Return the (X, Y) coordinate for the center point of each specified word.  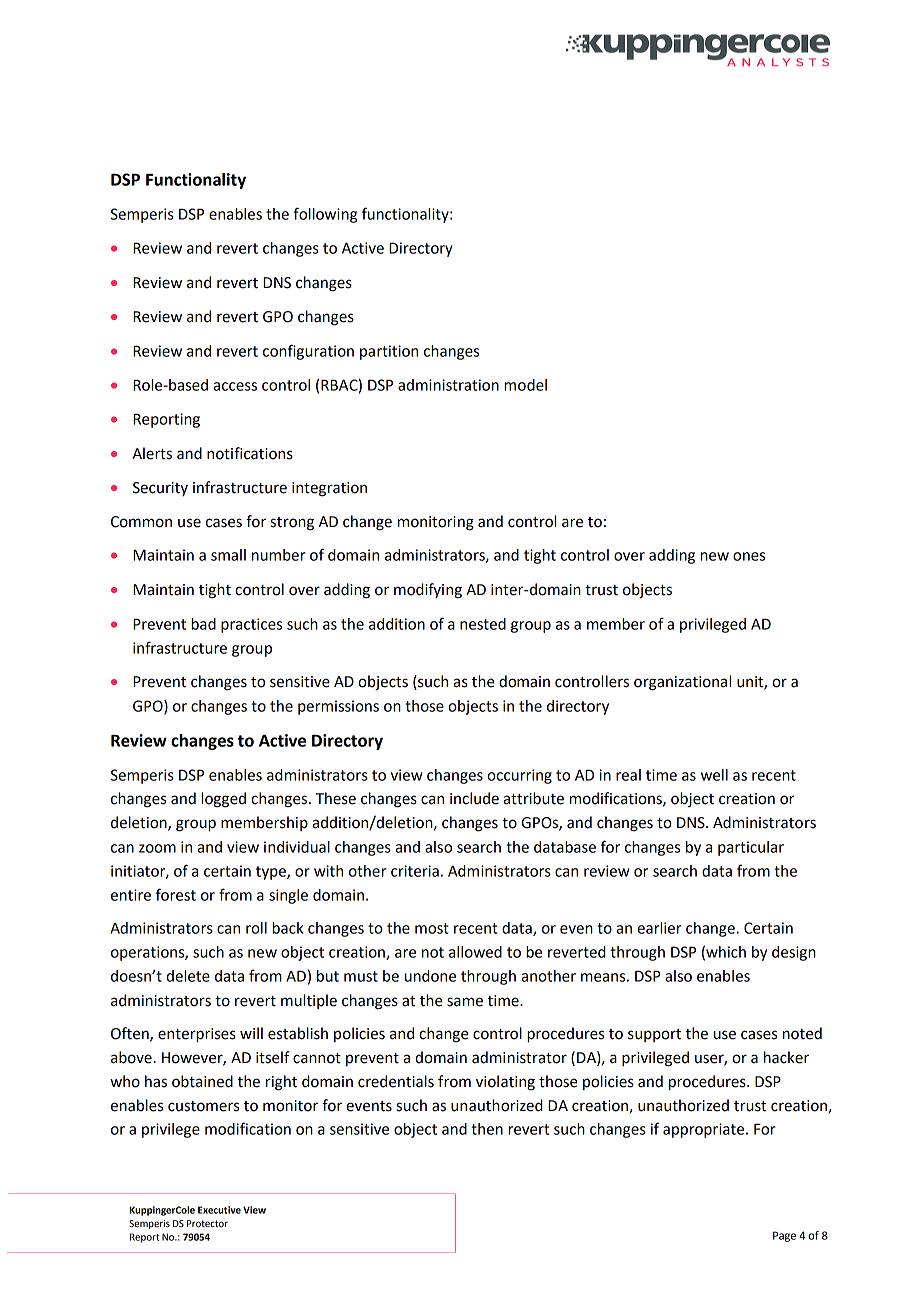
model (525, 385)
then (487, 1129)
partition (389, 352)
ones (749, 556)
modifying (428, 591)
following (325, 215)
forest (176, 894)
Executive (219, 1210)
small (228, 555)
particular (751, 848)
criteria (415, 871)
